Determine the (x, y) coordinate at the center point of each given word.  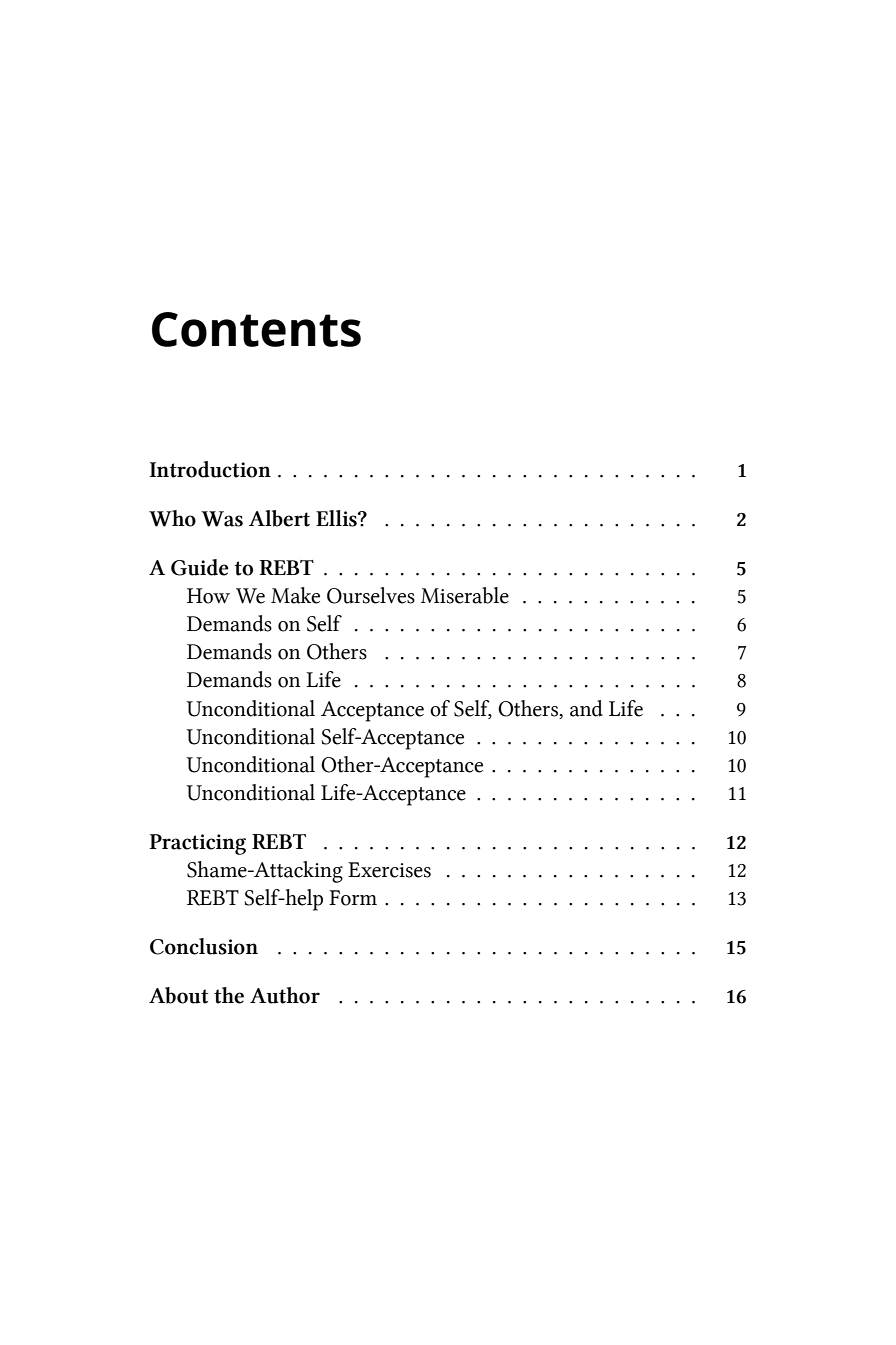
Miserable (465, 595)
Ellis (337, 518)
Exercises (389, 870)
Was (222, 519)
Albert (279, 518)
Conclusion (204, 946)
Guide (200, 567)
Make (295, 595)
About (178, 995)
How (208, 596)
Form (353, 898)
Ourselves (371, 595)
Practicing (198, 844)
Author (285, 995)
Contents (256, 329)
